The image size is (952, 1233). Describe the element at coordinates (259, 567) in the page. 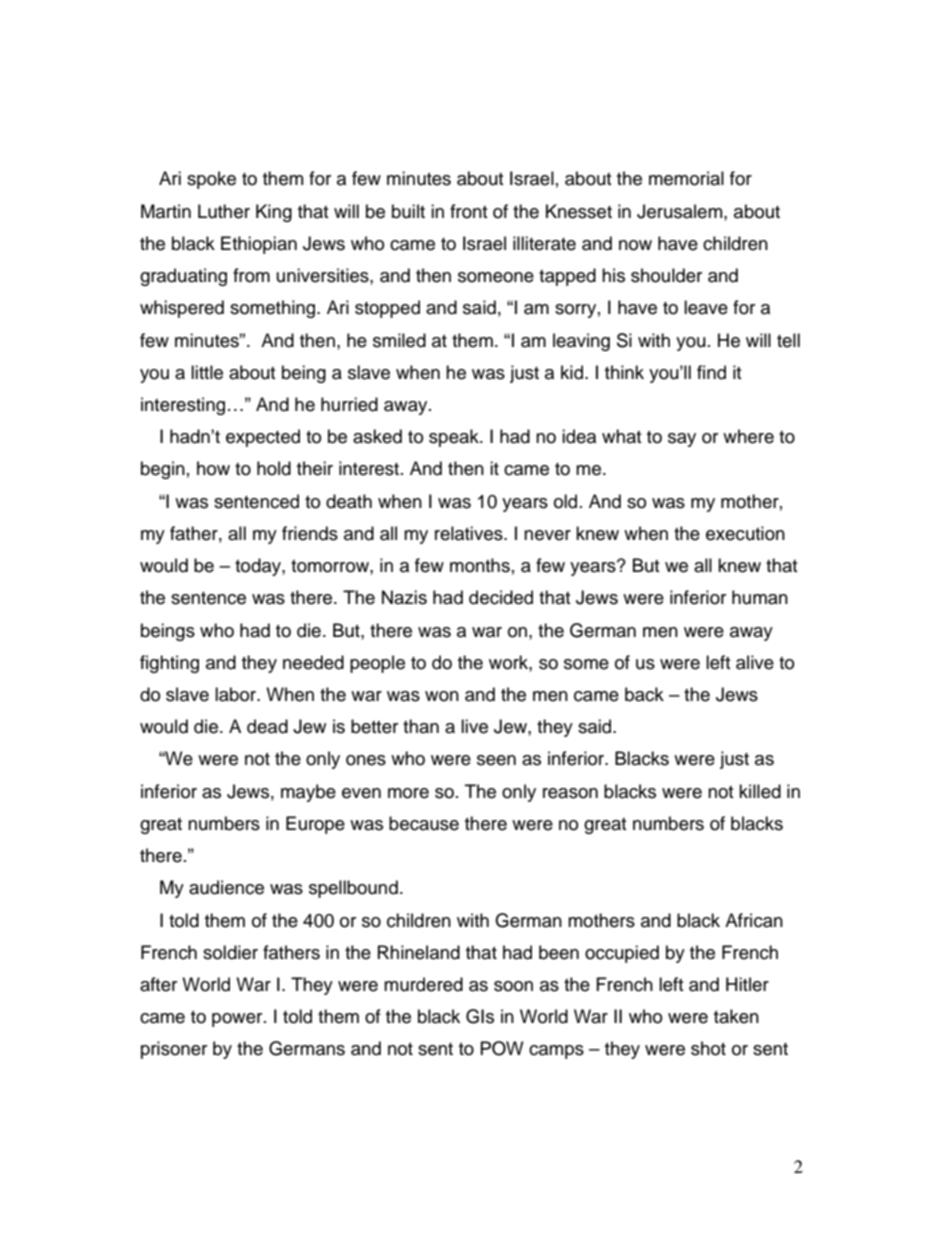

I see `today` at that location.
